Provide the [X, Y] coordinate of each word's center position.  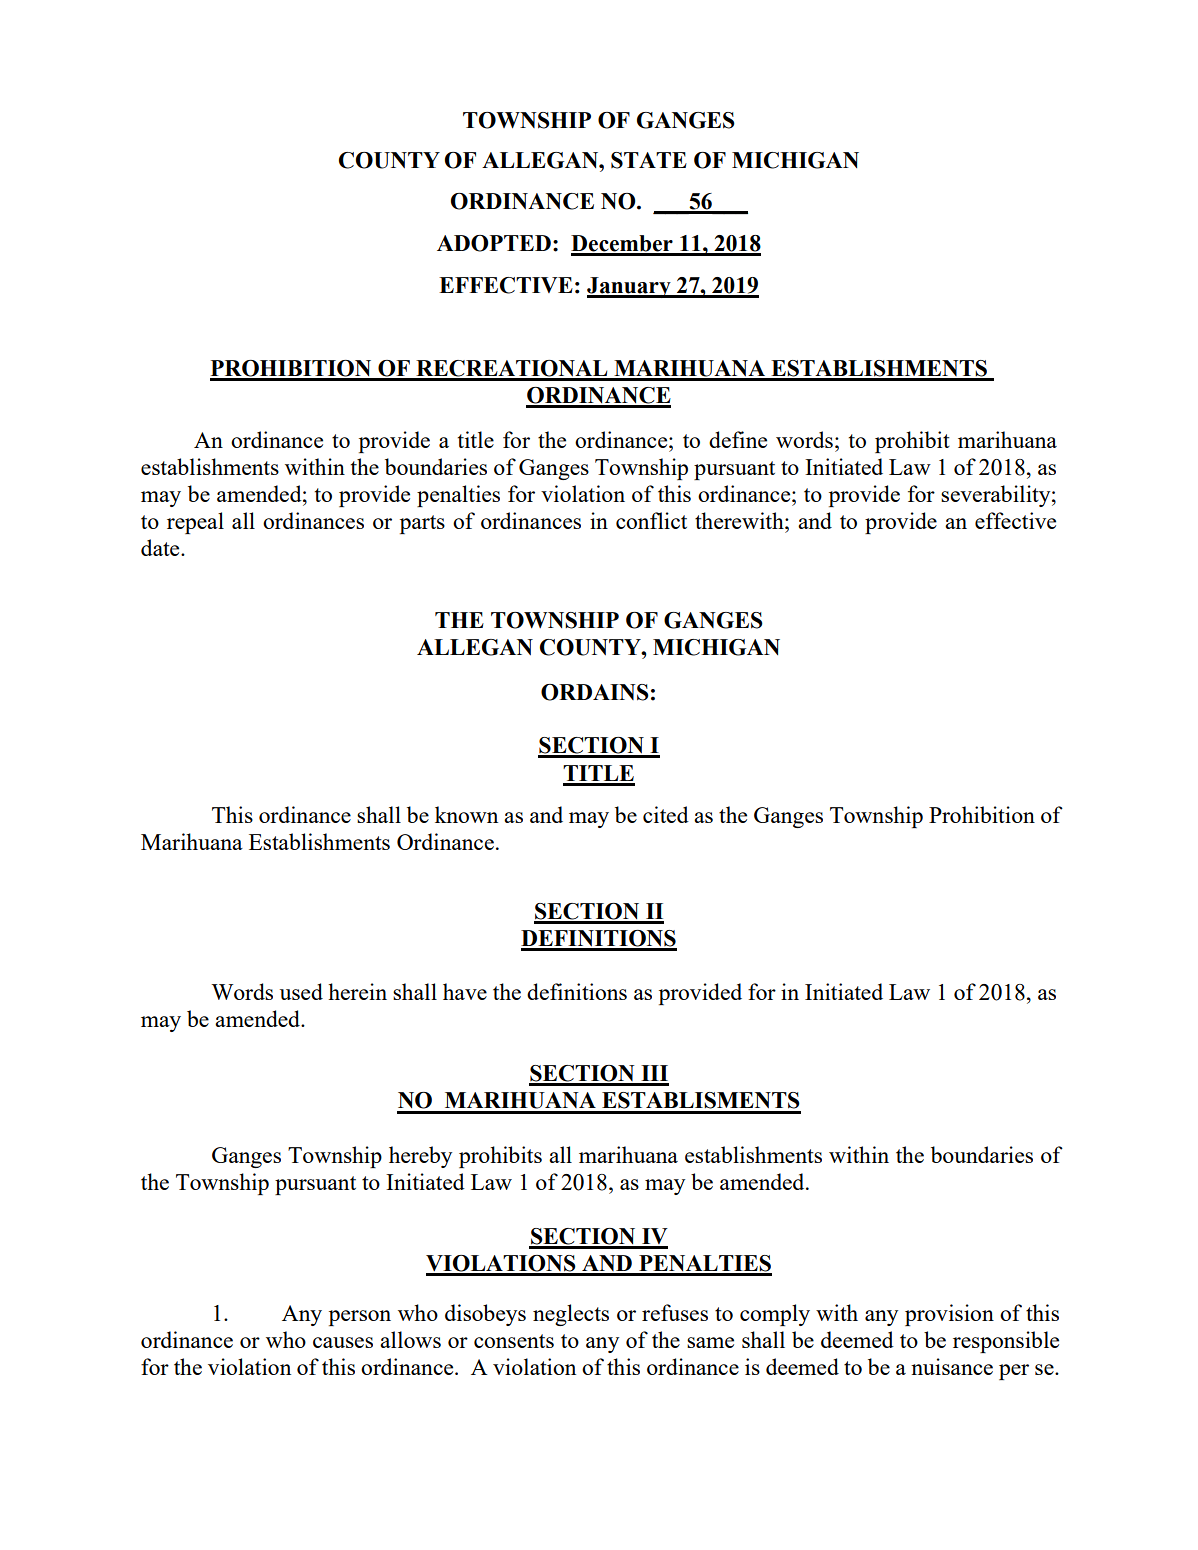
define [738, 439]
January [630, 287]
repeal [195, 523]
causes [343, 1342]
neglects [571, 1315]
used [301, 991]
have [465, 991]
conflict [651, 520]
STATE [649, 160]
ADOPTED [494, 243]
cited [666, 814]
